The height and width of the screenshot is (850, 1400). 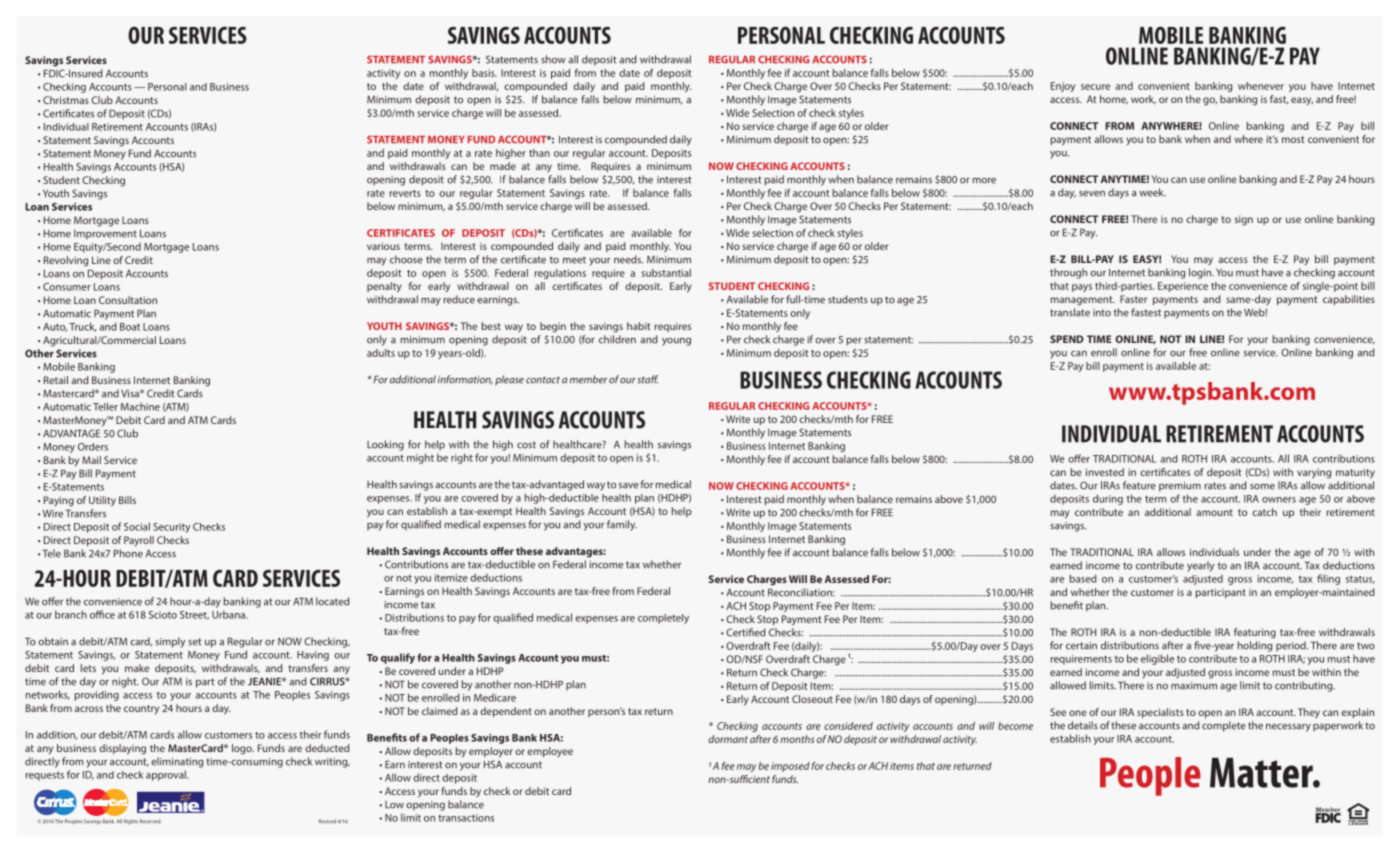 I want to click on Christmas, so click(x=66, y=100).
